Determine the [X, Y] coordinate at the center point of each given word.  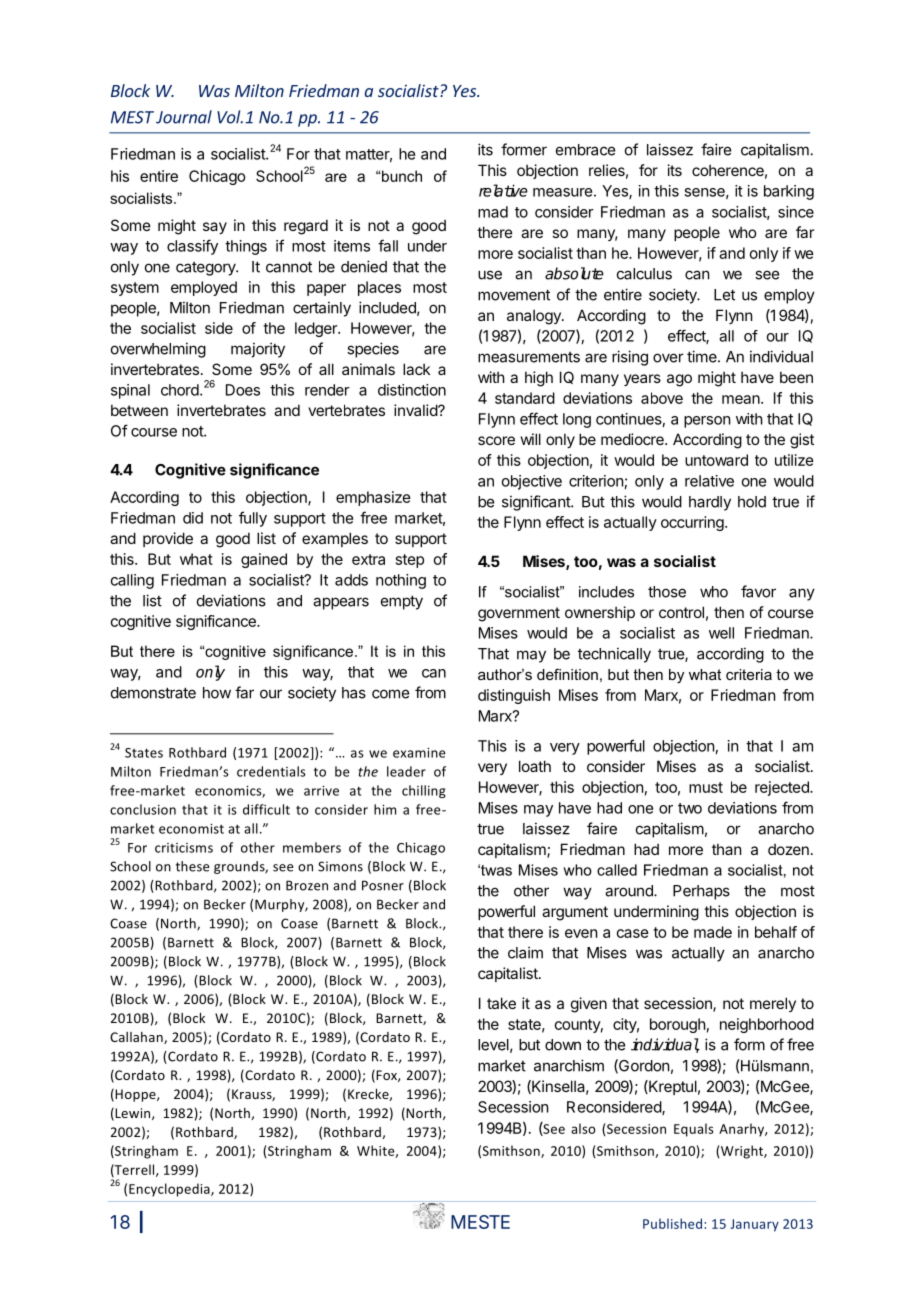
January [754, 1225]
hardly [710, 503]
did [193, 518]
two [690, 808]
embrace [585, 150]
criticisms [184, 848]
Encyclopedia [170, 1190]
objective [532, 482]
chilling [424, 791]
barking [789, 192]
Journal [184, 117]
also [583, 1128]
